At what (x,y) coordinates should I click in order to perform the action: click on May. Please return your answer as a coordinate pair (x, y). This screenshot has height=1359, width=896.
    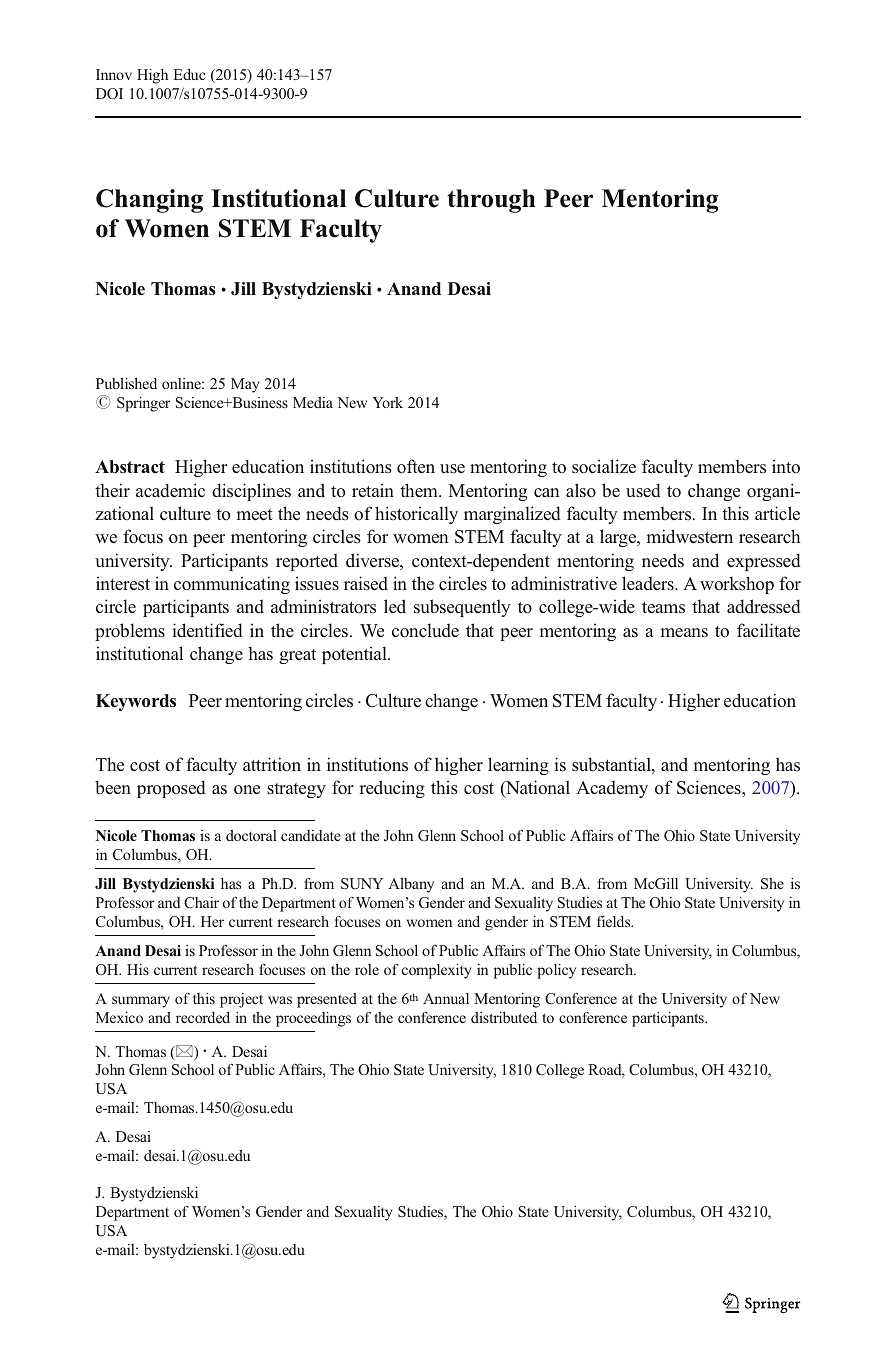
    Looking at the image, I should click on (245, 385).
